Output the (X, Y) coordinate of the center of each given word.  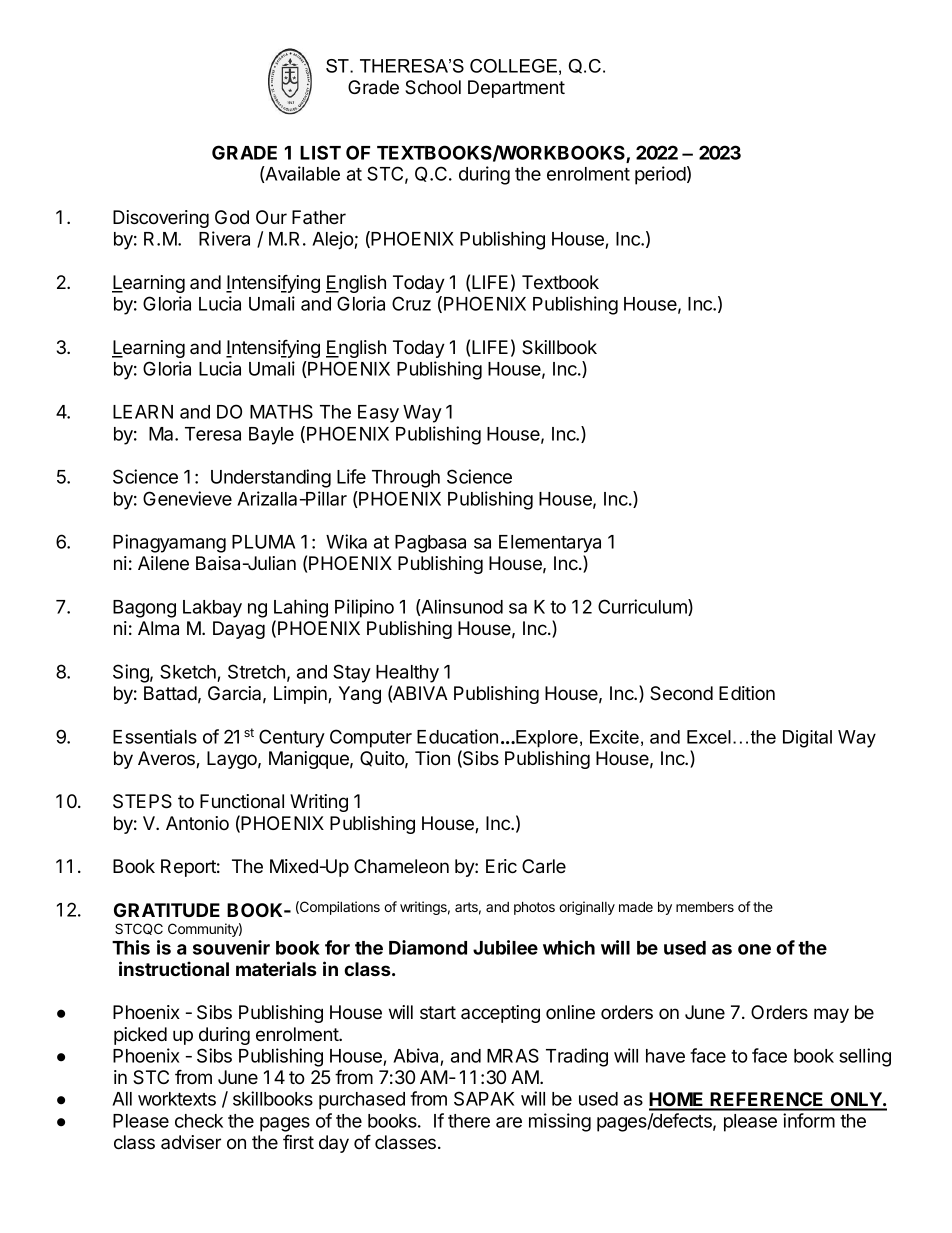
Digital (807, 739)
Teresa (213, 434)
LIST (320, 152)
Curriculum (643, 607)
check (199, 1121)
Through (406, 479)
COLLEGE (513, 66)
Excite (614, 737)
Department (516, 89)
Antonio (197, 823)
